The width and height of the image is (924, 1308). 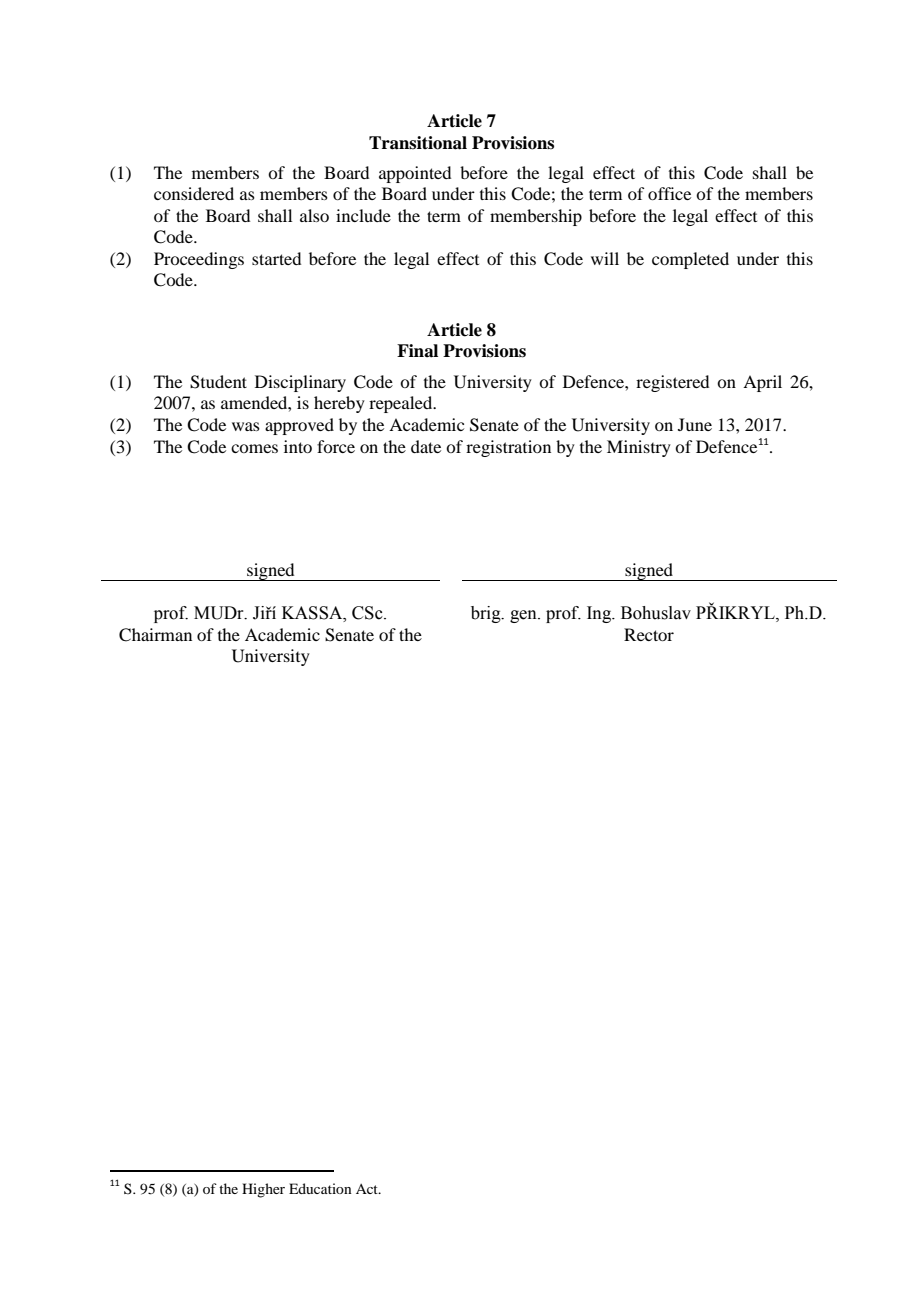 What do you see at coordinates (263, 1190) in the image?
I see `Higher` at bounding box center [263, 1190].
